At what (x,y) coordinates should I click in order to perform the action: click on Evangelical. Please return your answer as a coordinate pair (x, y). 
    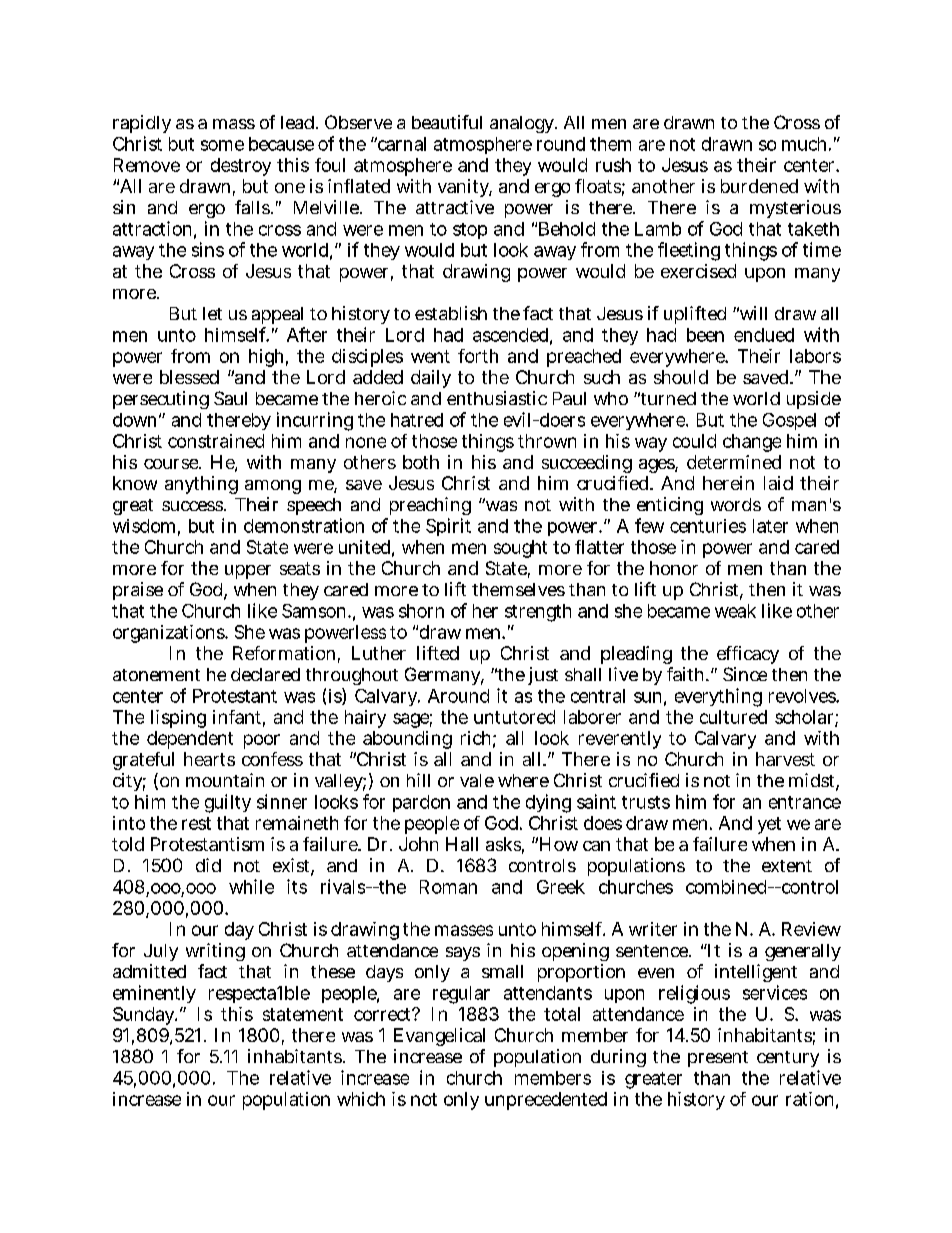
    Looking at the image, I should click on (439, 1037).
